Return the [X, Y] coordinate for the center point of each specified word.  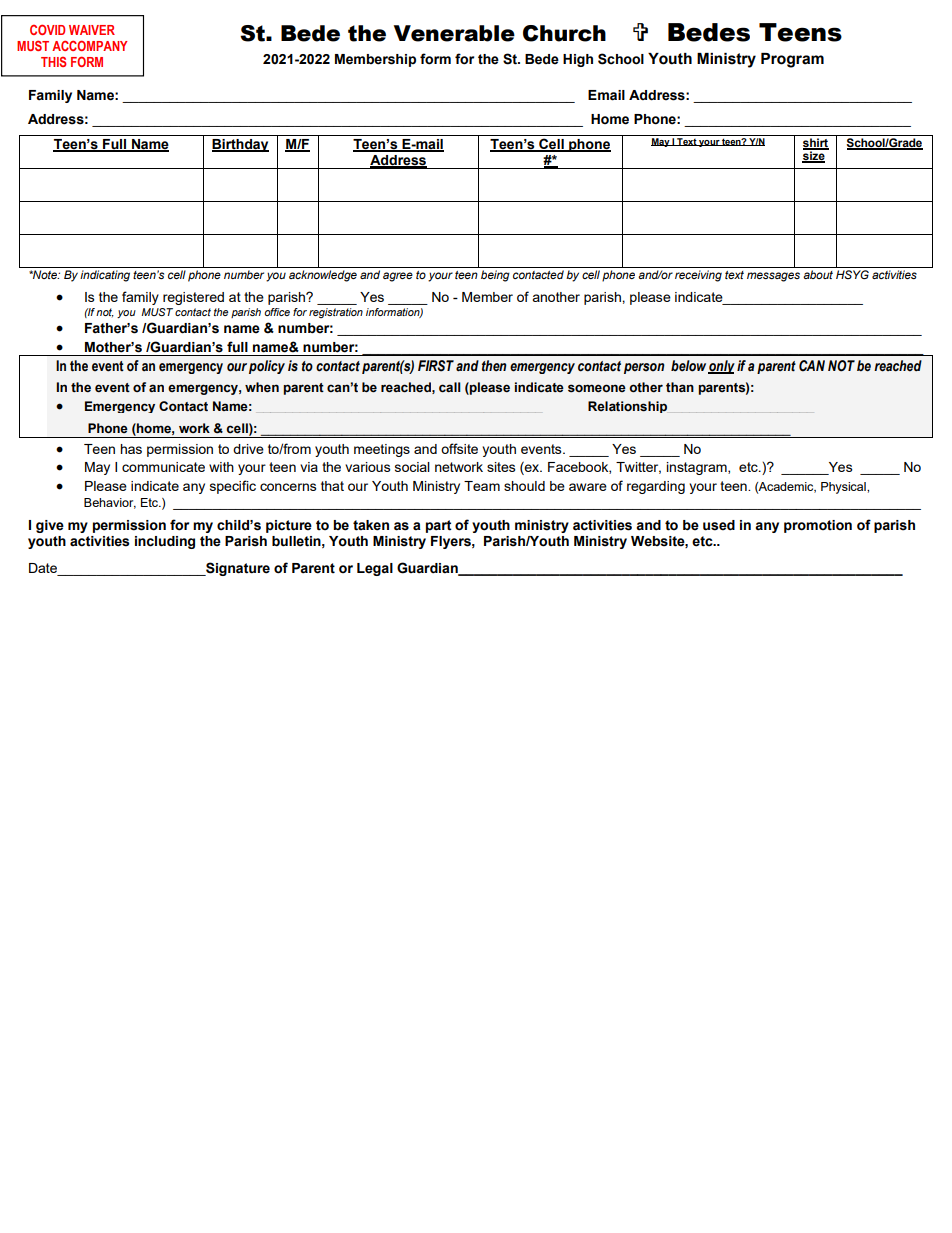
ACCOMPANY [89, 45]
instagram [698, 468]
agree [398, 277]
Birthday [240, 145]
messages [773, 277]
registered [193, 298]
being [495, 276]
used [719, 525]
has [131, 449]
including [165, 542]
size [814, 156]
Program [792, 60]
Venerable [454, 33]
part [439, 526]
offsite [459, 448]
